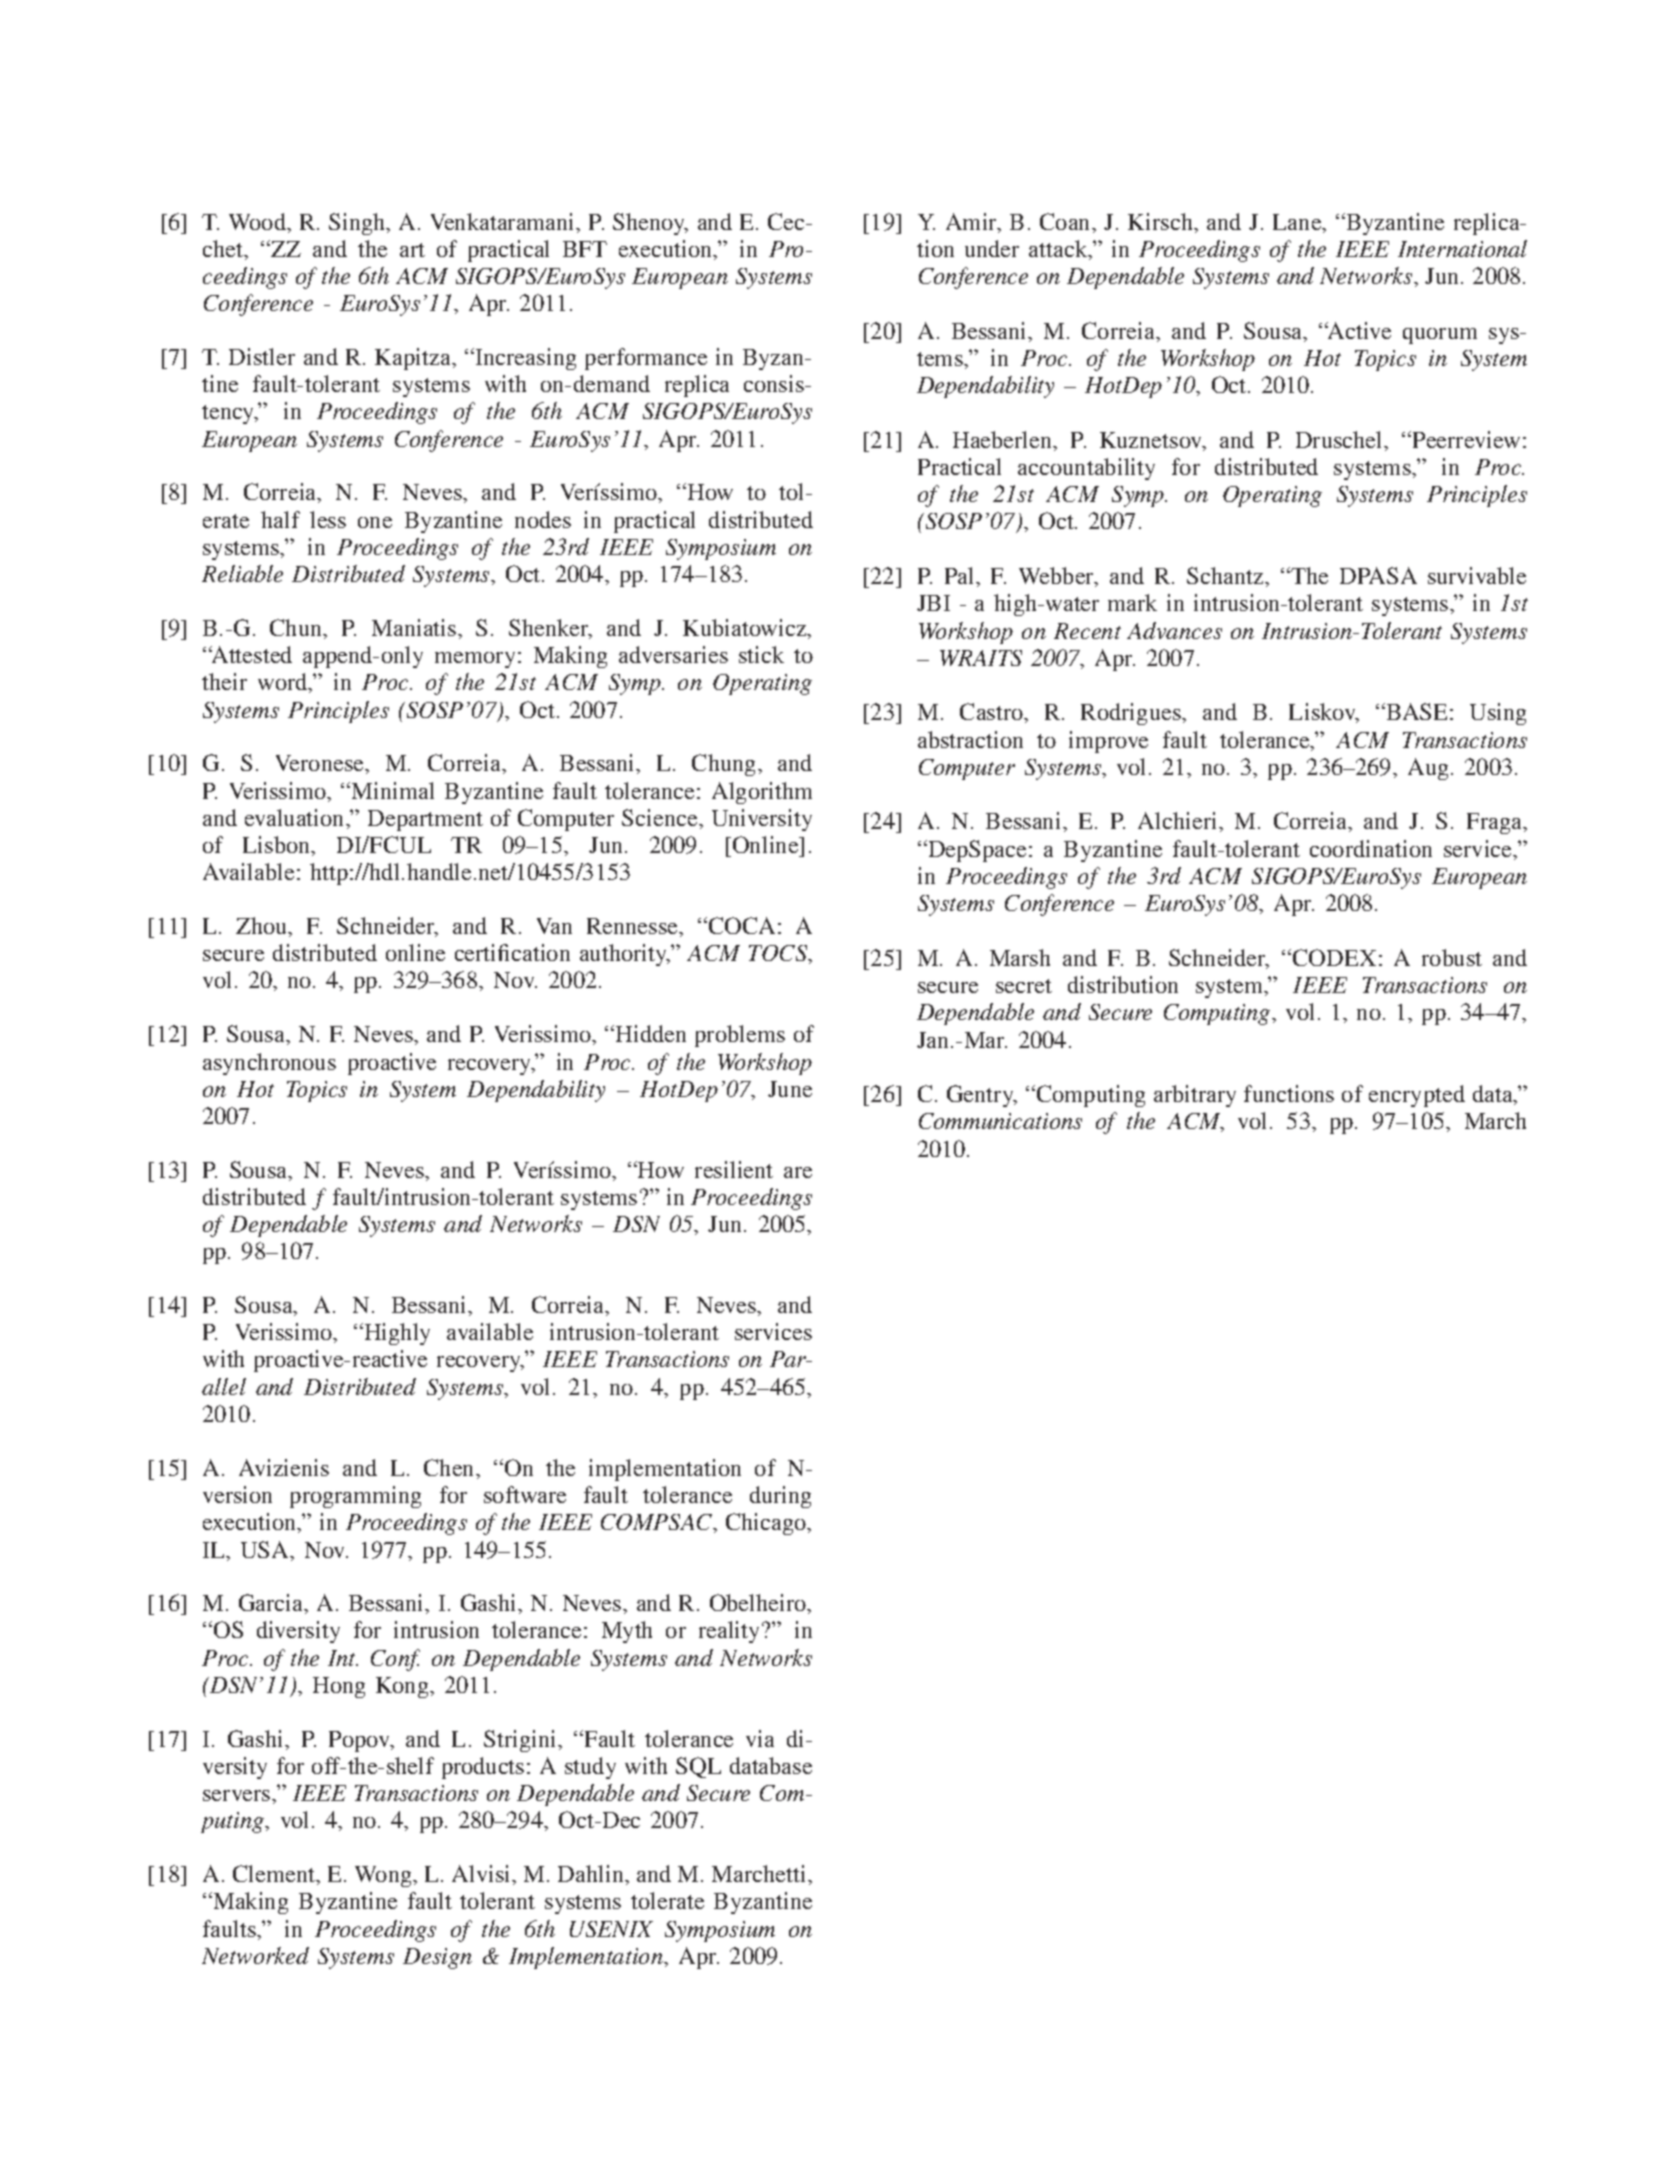  What do you see at coordinates (790, 1089) in the document?
I see `June` at bounding box center [790, 1089].
